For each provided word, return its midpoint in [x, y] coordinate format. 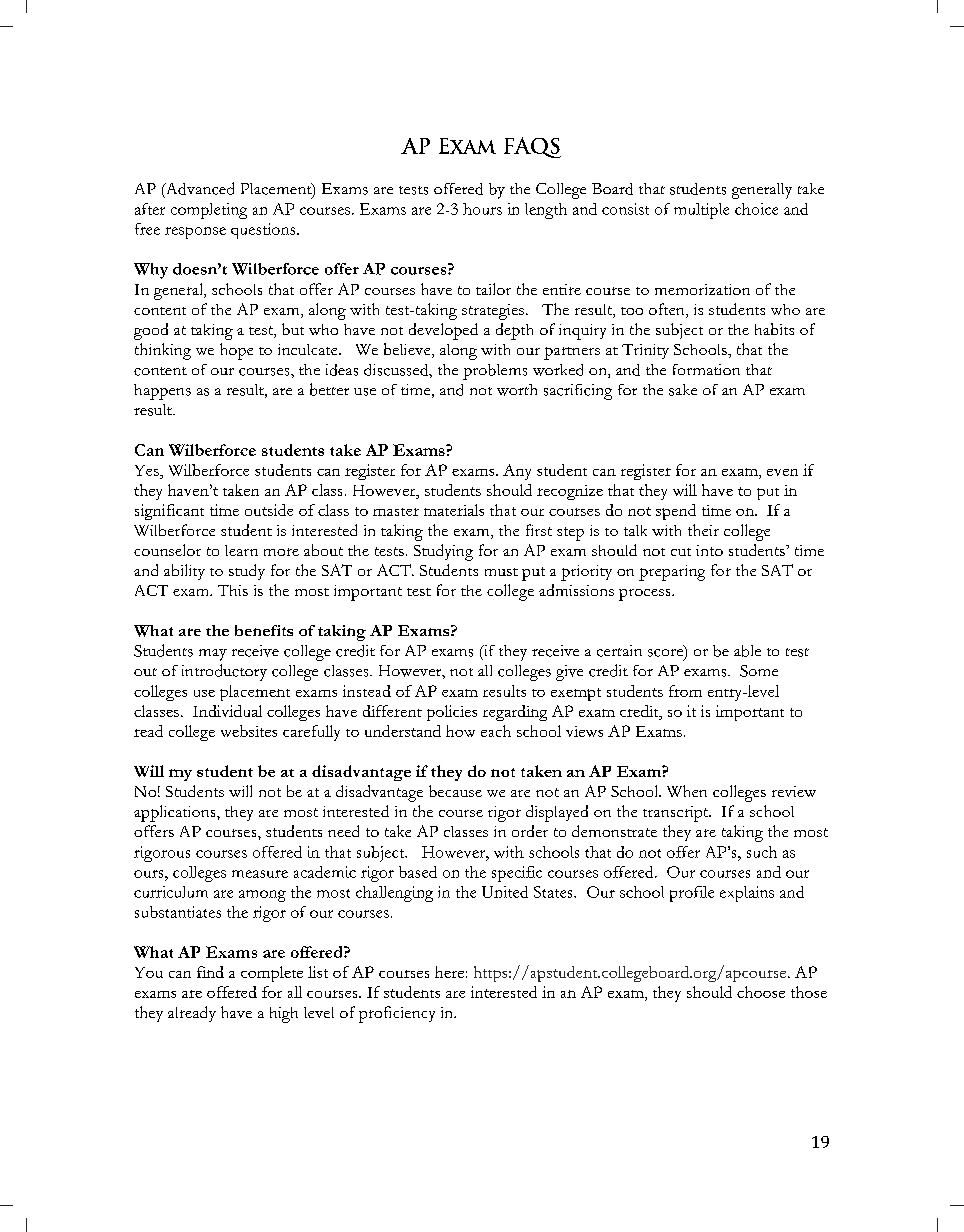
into [709, 550]
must [501, 572]
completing [209, 211]
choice [756, 209]
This [233, 590]
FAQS [532, 147]
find [210, 972]
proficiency [397, 1014]
